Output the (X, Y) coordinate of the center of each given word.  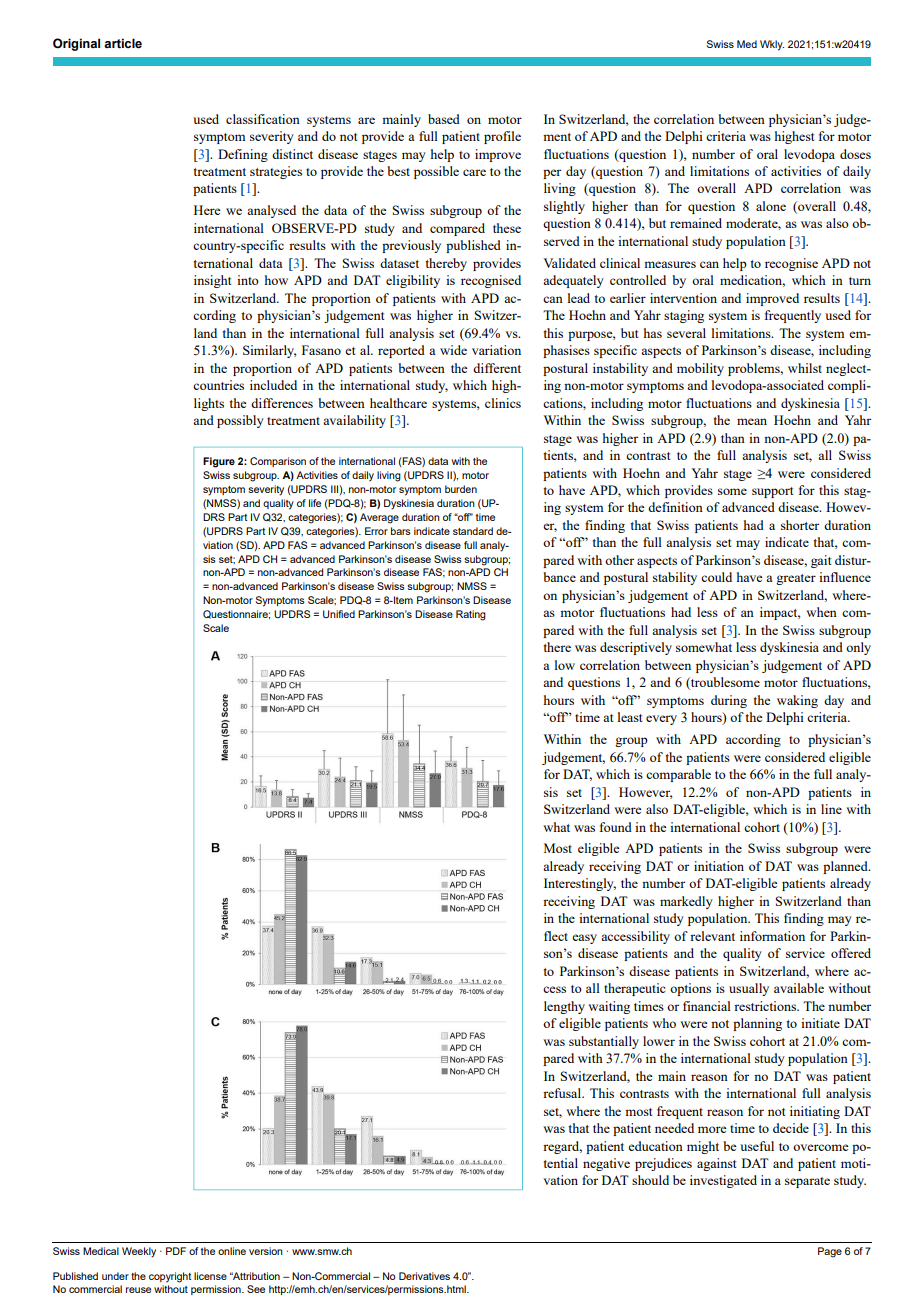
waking (797, 701)
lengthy (564, 1007)
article (123, 43)
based (444, 119)
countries (218, 385)
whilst (805, 368)
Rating (471, 615)
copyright (170, 1277)
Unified (339, 614)
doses (855, 154)
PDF (176, 1251)
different (497, 368)
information (772, 936)
